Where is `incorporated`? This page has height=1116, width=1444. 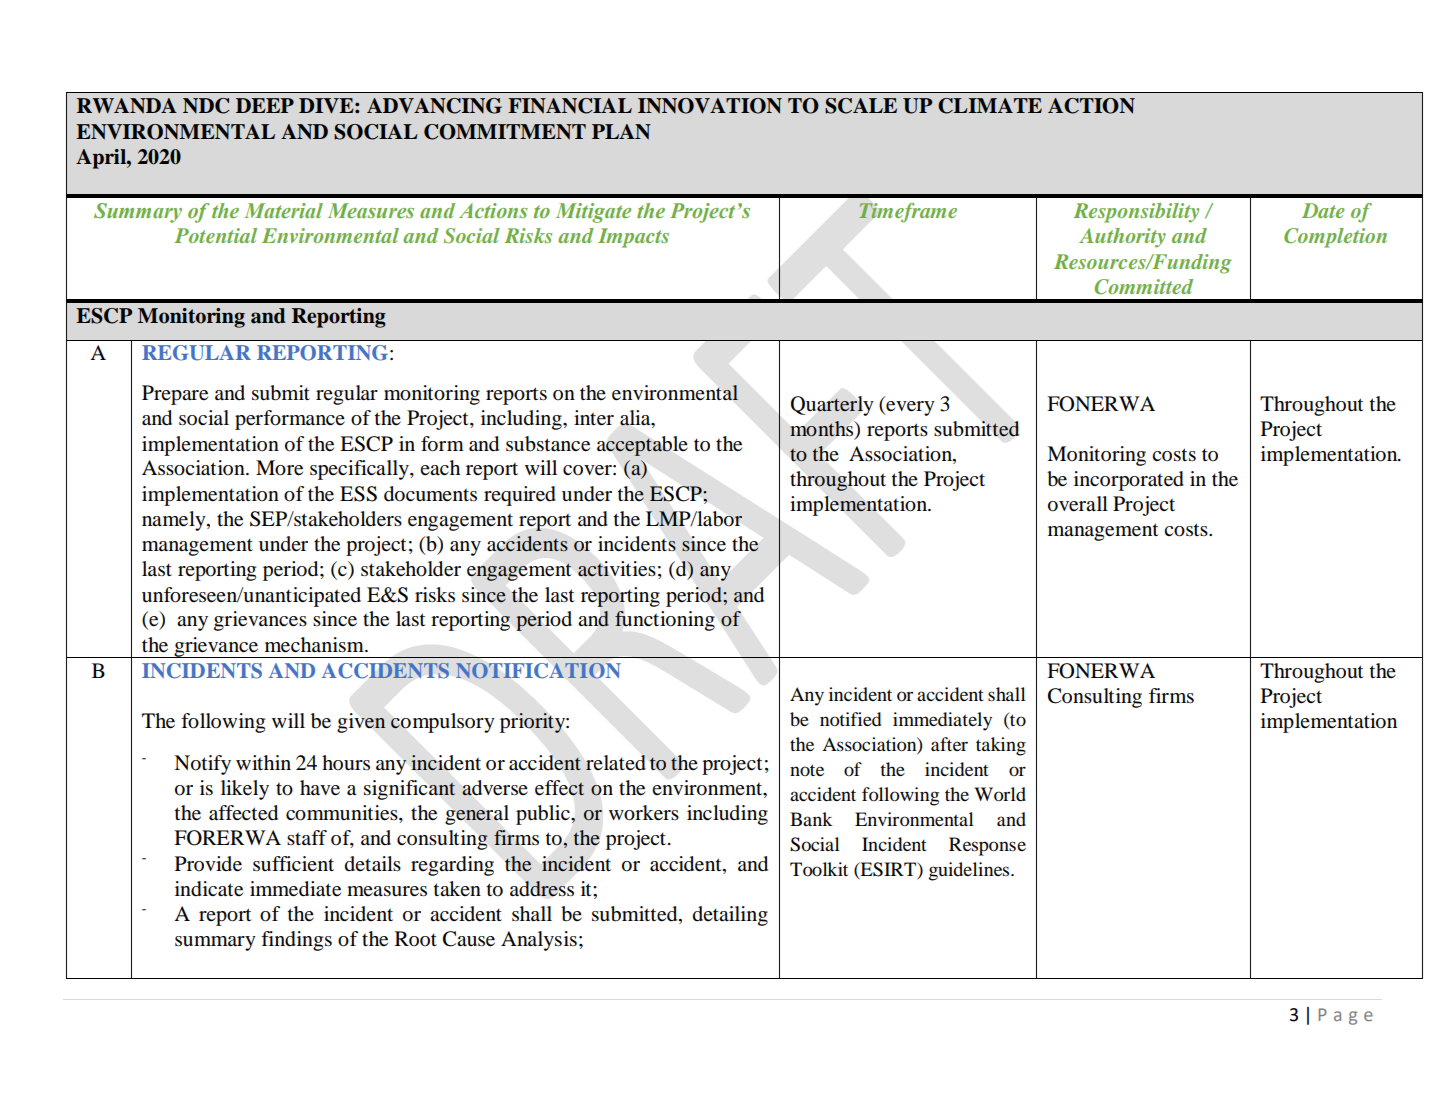
incorporated is located at coordinates (1129, 481).
